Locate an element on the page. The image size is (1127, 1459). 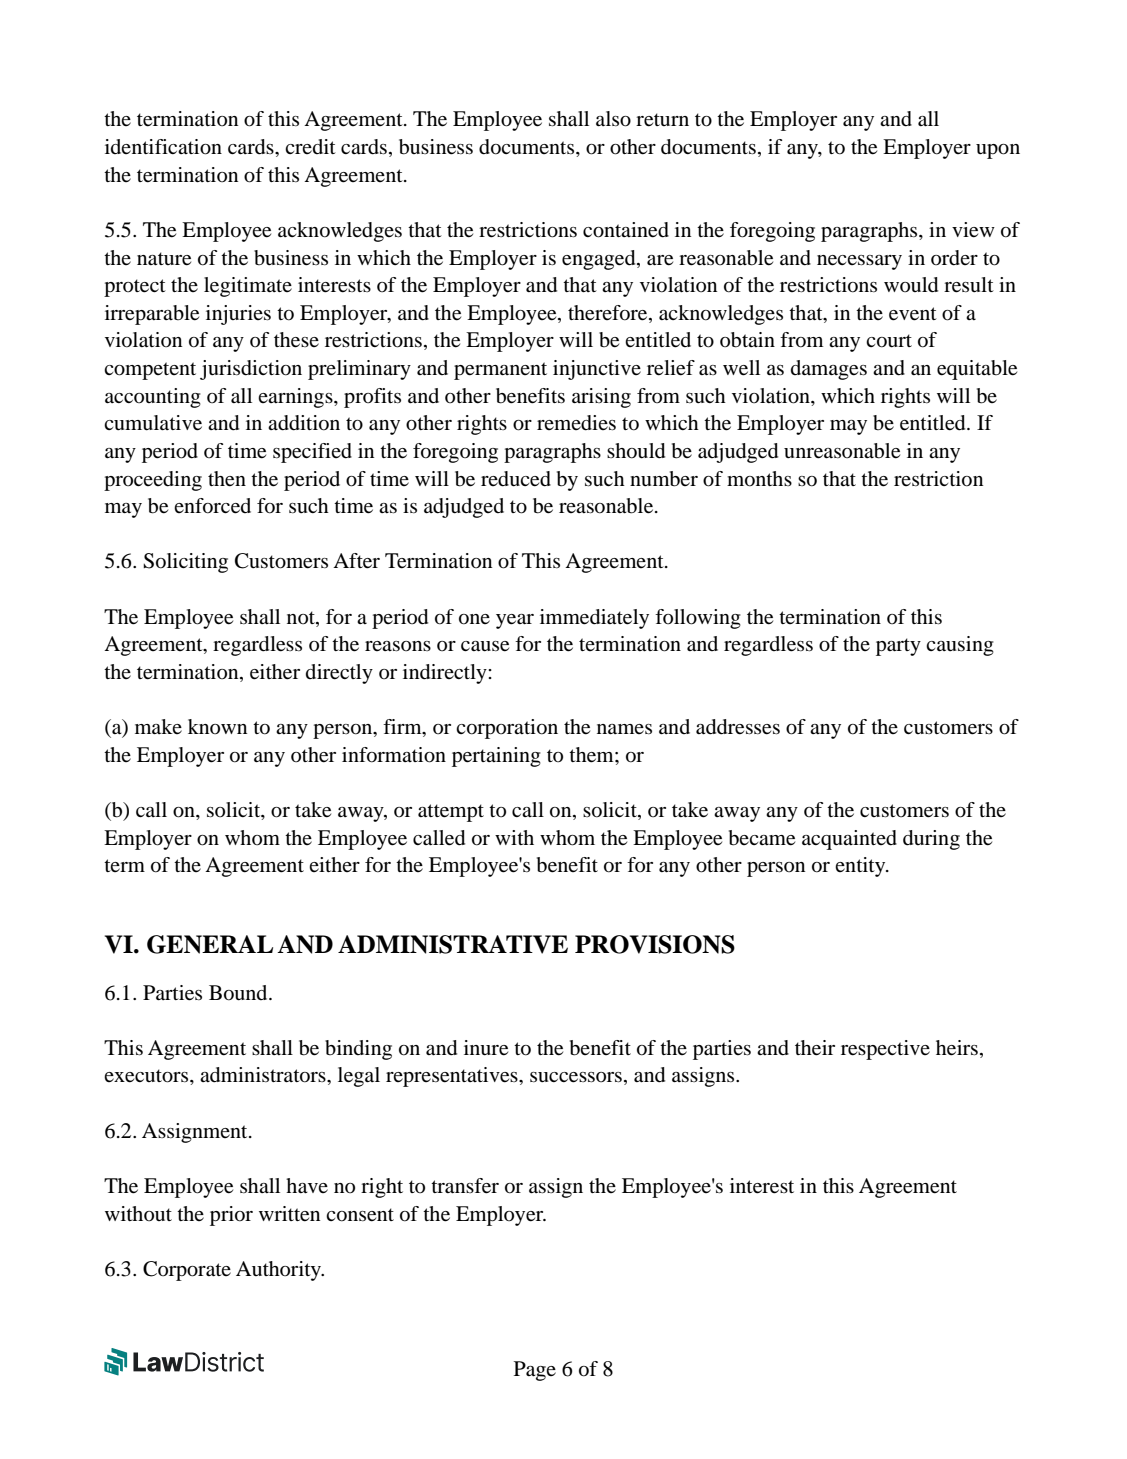
credit is located at coordinates (310, 146).
